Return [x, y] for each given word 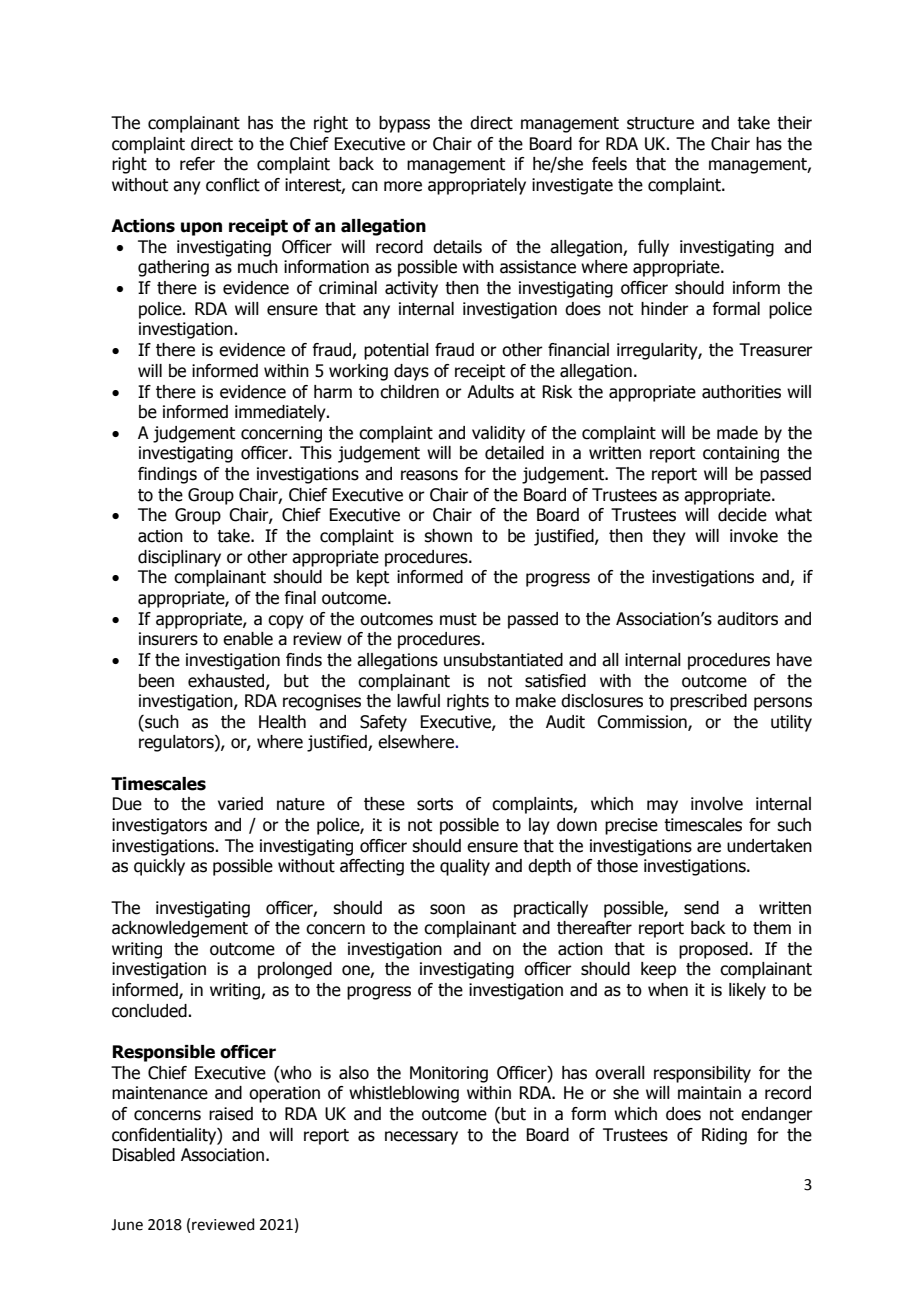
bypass [404, 124]
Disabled [143, 1155]
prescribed [708, 702]
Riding [724, 1136]
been [156, 681]
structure [660, 123]
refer [197, 164]
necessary [421, 1138]
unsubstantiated [503, 660]
